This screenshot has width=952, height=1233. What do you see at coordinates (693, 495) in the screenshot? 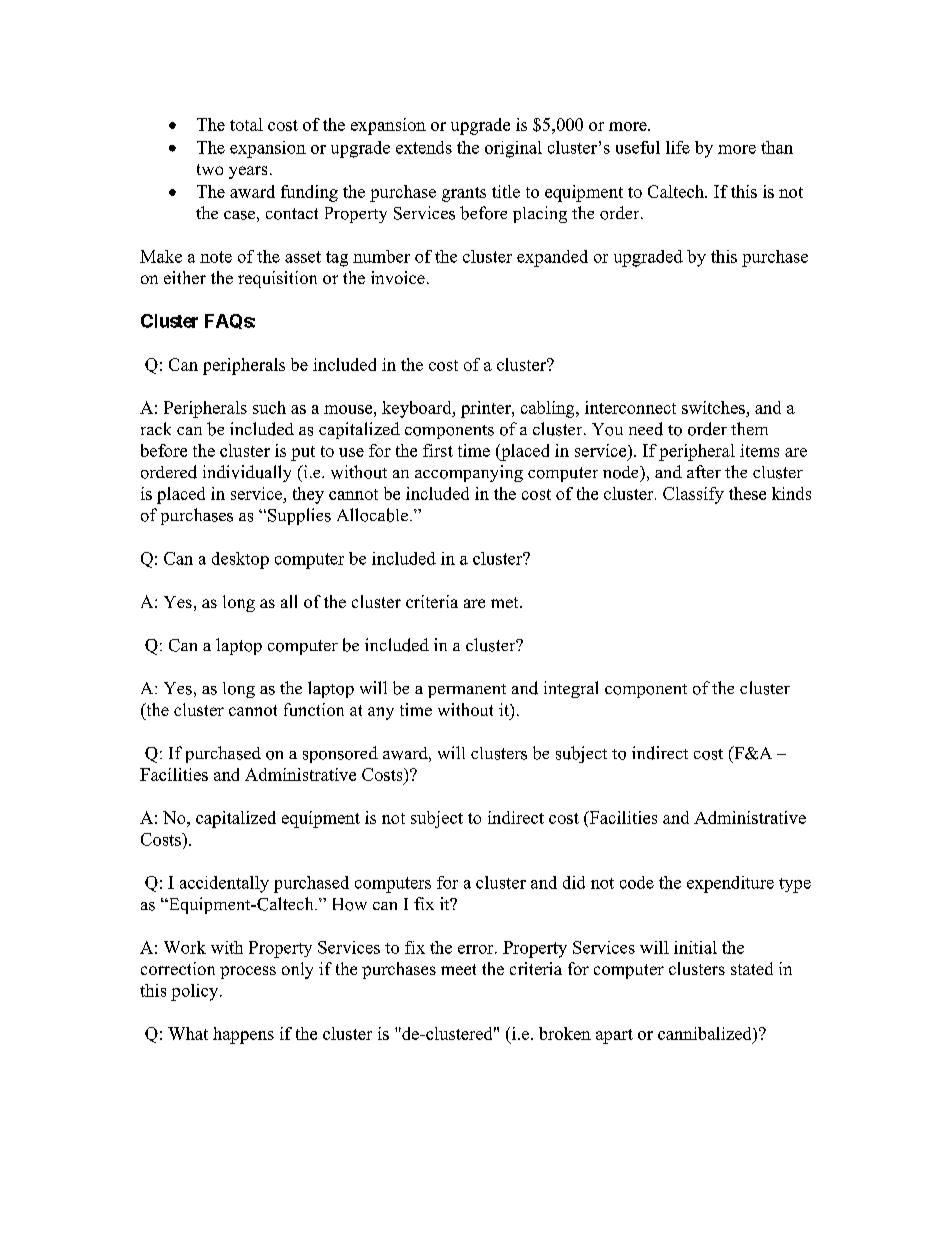
I see `Classify` at bounding box center [693, 495].
